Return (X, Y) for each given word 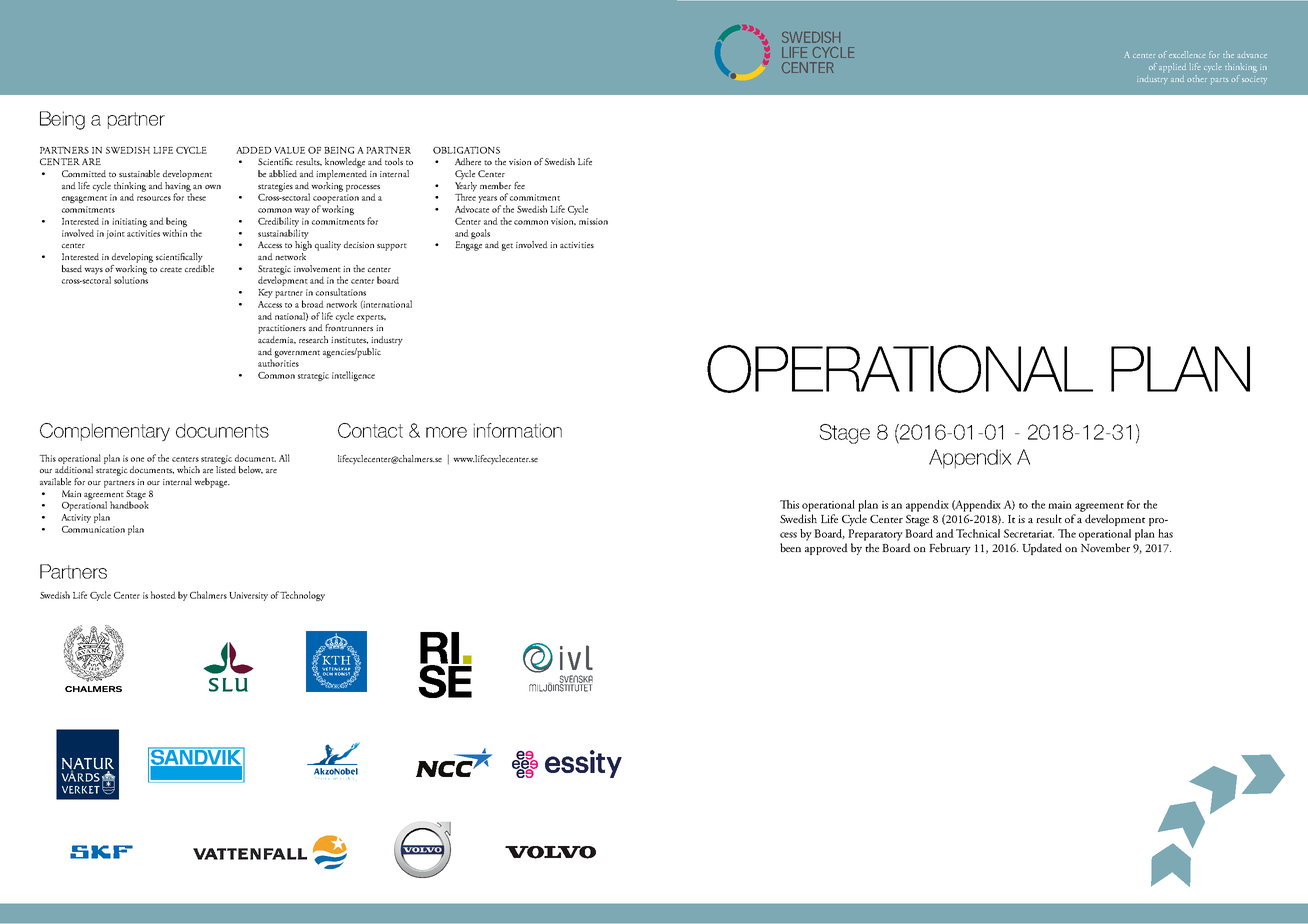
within (174, 233)
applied (1172, 67)
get (507, 247)
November (1105, 547)
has (1165, 533)
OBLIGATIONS (466, 150)
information (518, 430)
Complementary (105, 432)
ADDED (254, 150)
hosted (163, 595)
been (790, 547)
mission (593, 221)
